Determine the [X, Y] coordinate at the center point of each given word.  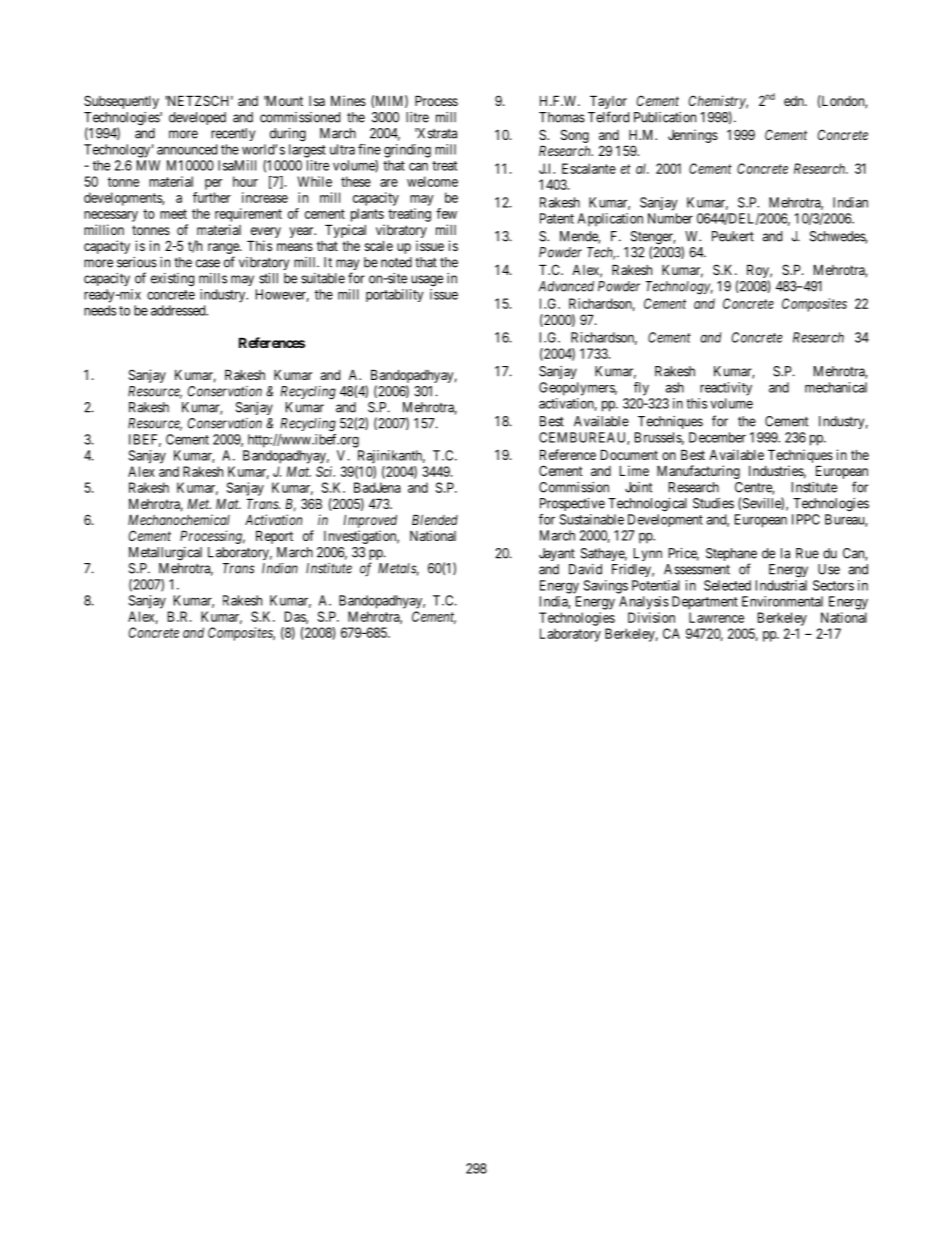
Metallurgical [165, 554]
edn [795, 101]
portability [394, 295]
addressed [179, 310]
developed [197, 118]
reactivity [726, 389]
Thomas [562, 117]
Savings [606, 587]
